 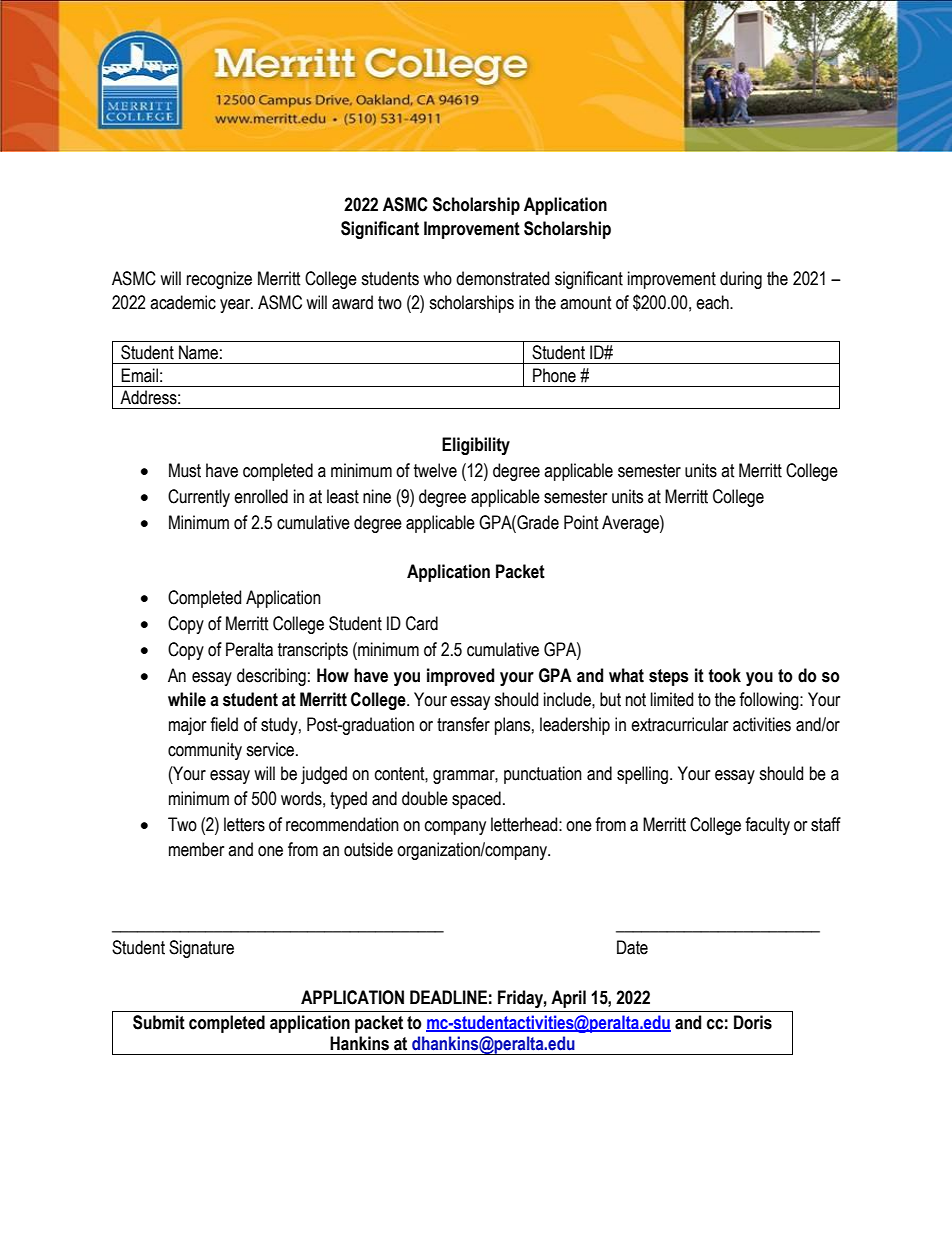 What do you see at coordinates (244, 824) in the screenshot?
I see `letters` at bounding box center [244, 824].
